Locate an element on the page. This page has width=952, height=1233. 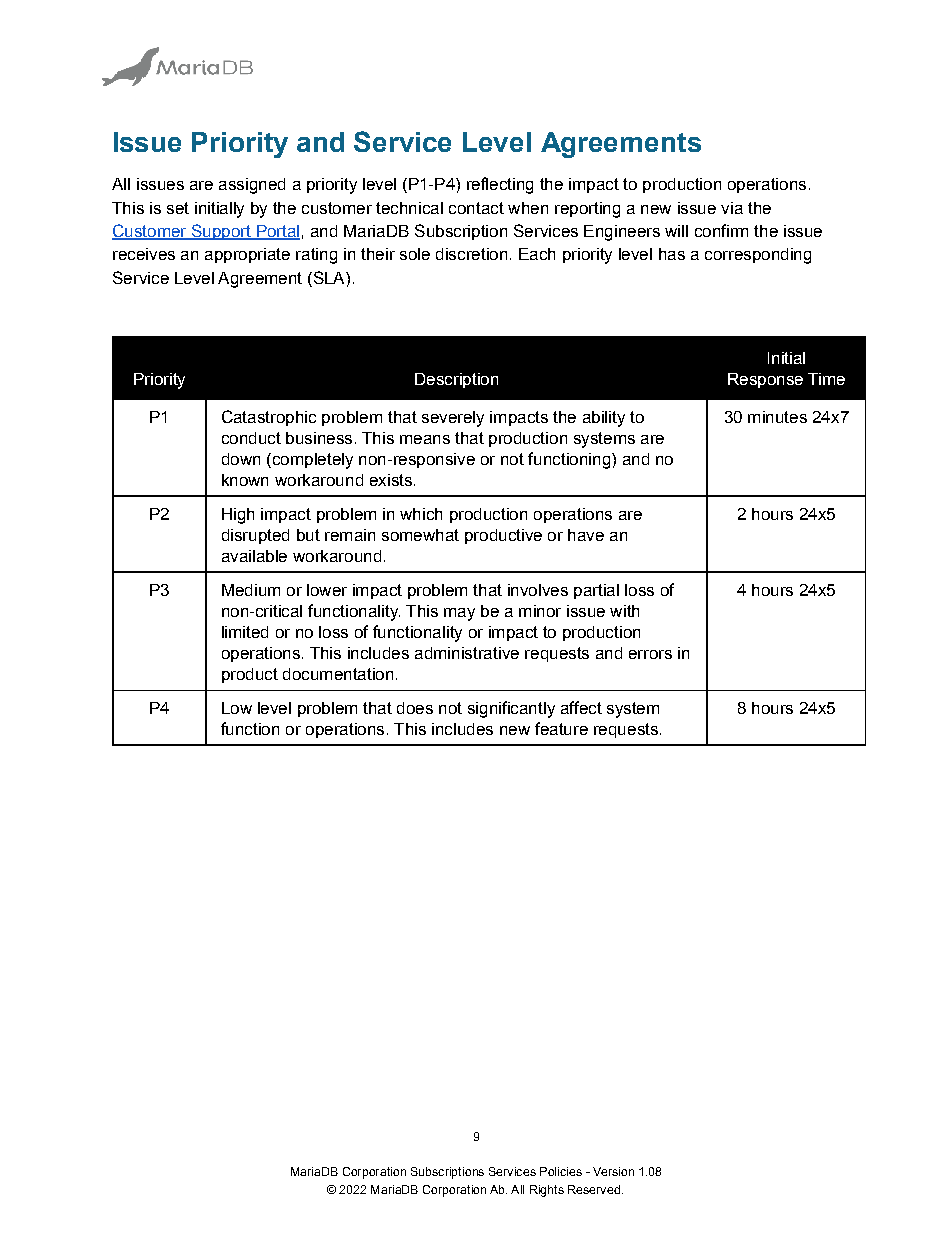
via is located at coordinates (732, 208).
